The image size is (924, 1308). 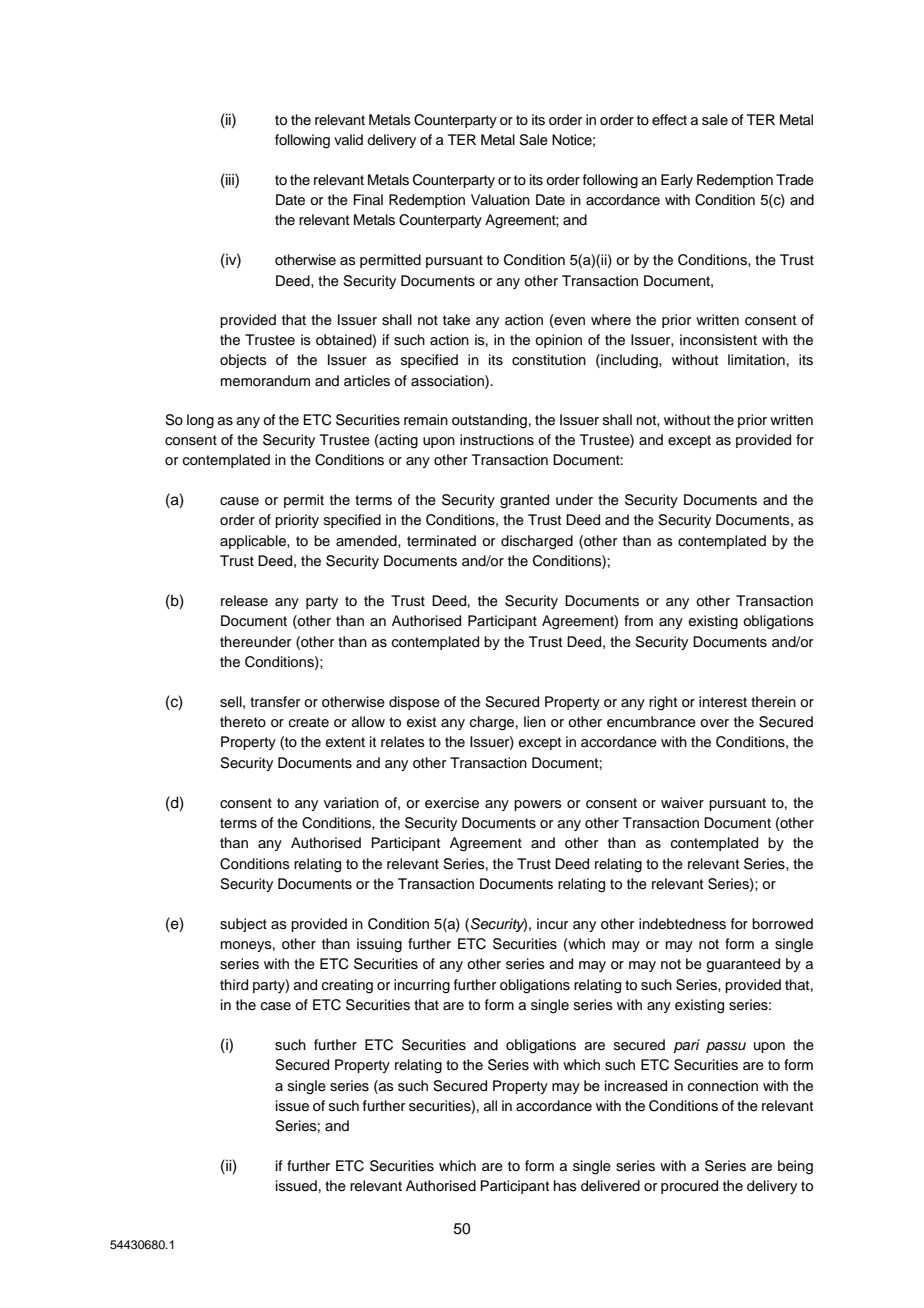 I want to click on case, so click(x=276, y=1006).
